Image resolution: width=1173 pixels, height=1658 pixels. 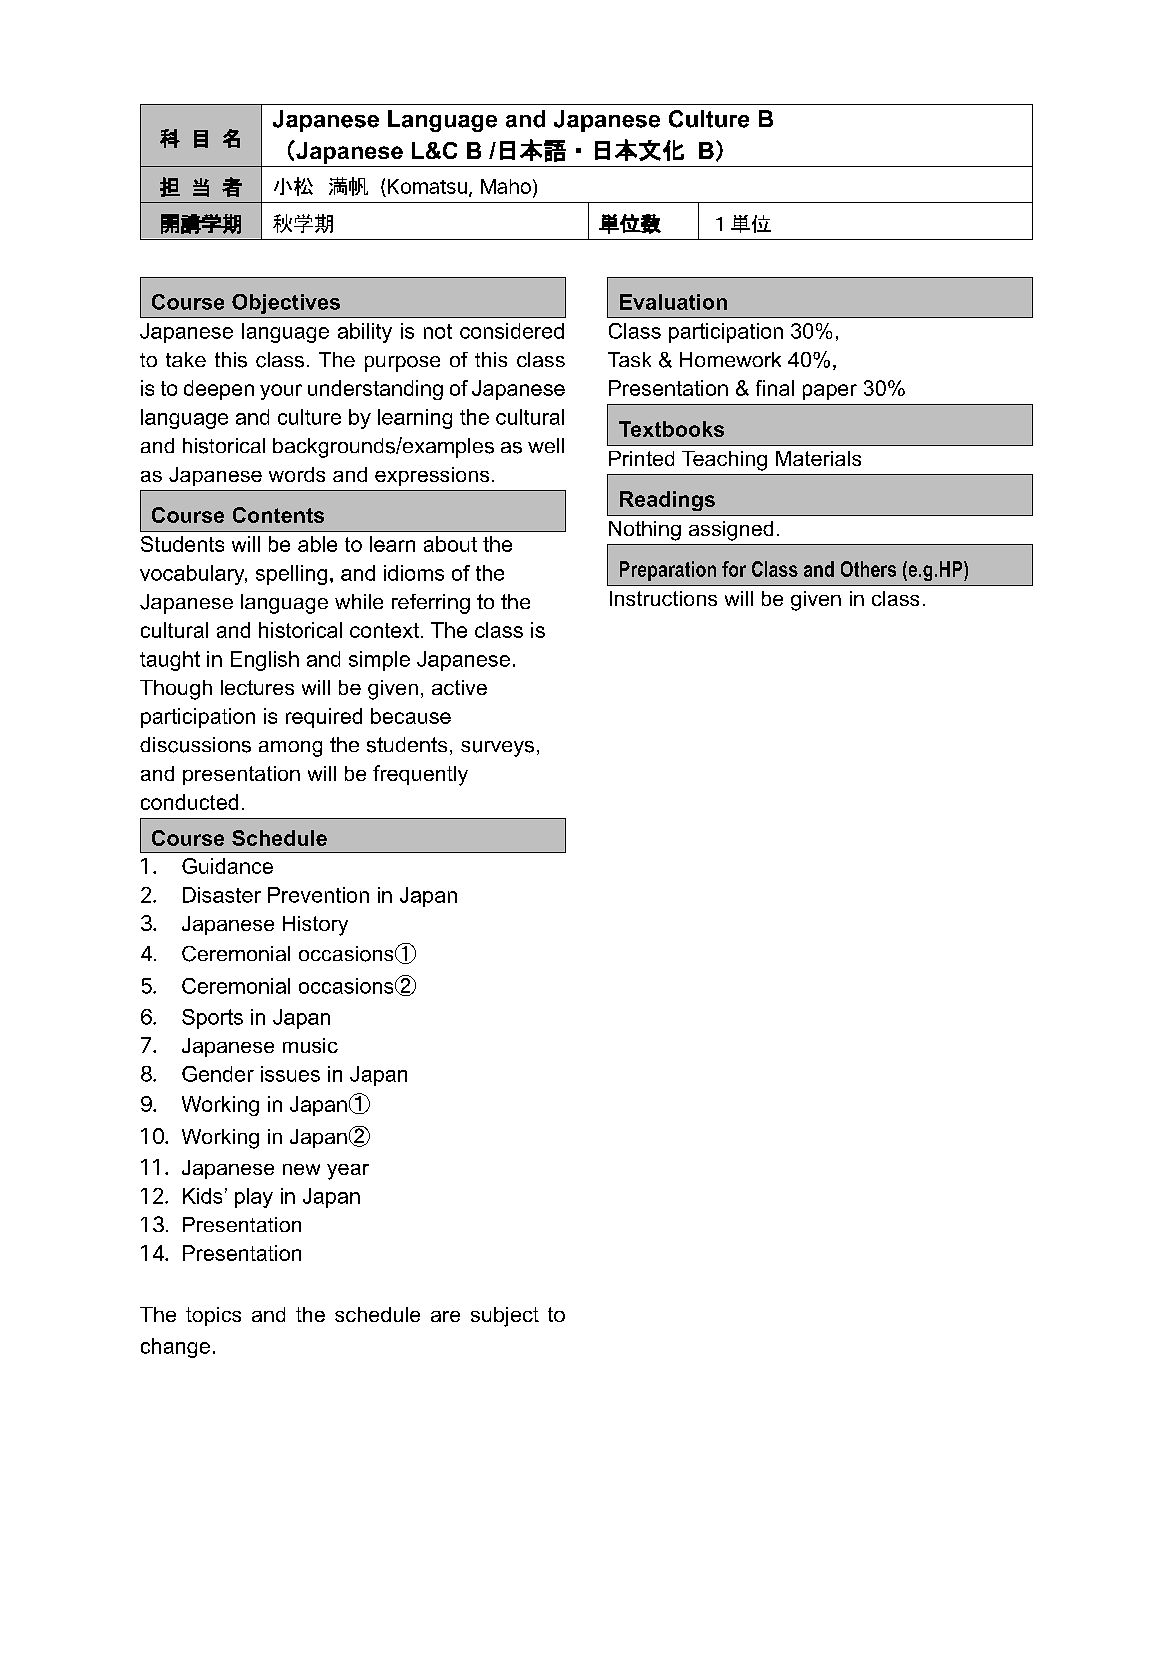 What do you see at coordinates (663, 598) in the page?
I see `Instructions` at bounding box center [663, 598].
